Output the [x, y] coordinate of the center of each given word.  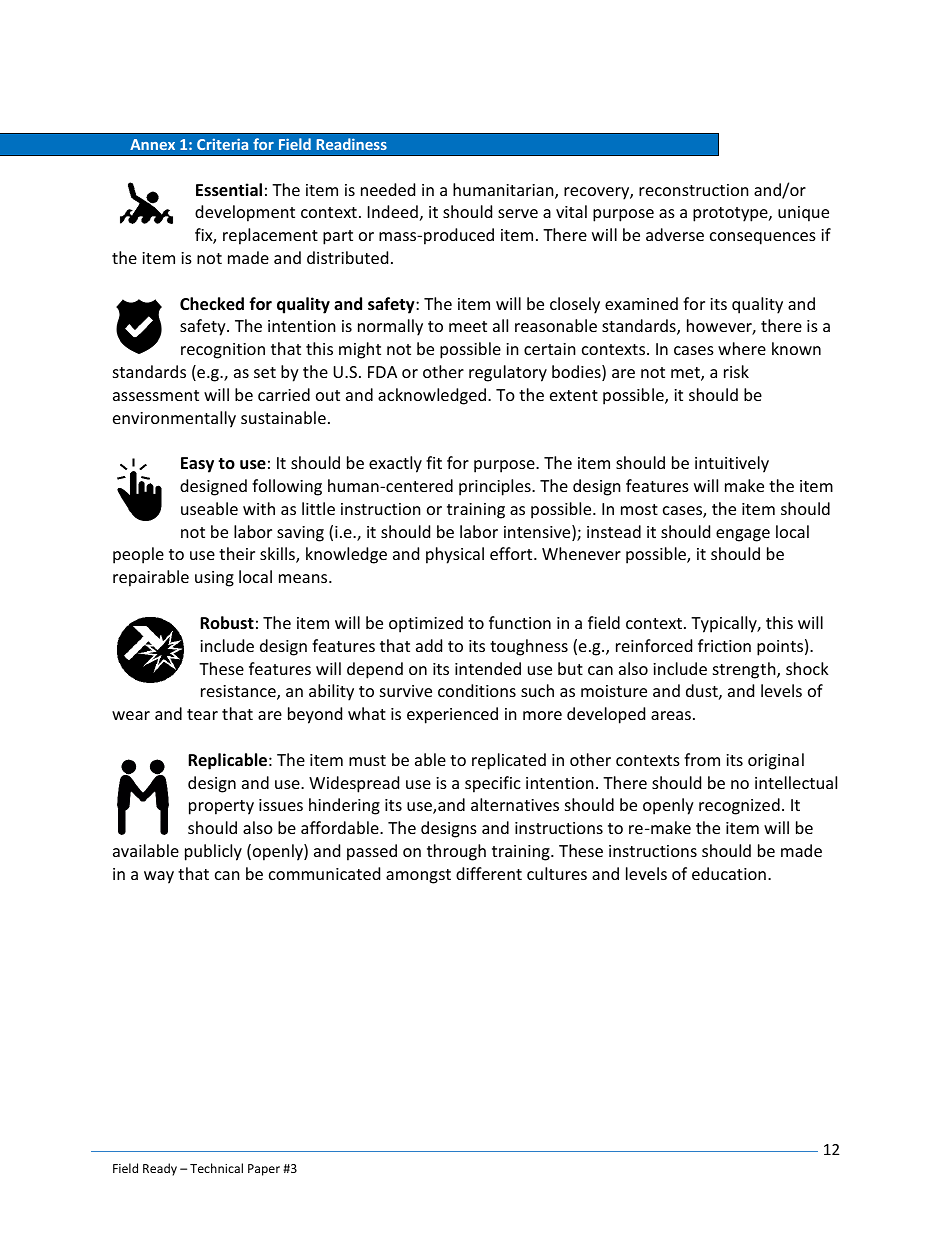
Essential [229, 190]
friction [724, 645]
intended [488, 668]
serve [518, 213]
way [159, 877]
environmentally [174, 419]
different [489, 873]
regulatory [508, 373]
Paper [264, 1170]
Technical [216, 1168]
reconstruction [694, 190]
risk [736, 371]
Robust [227, 622]
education [729, 873]
